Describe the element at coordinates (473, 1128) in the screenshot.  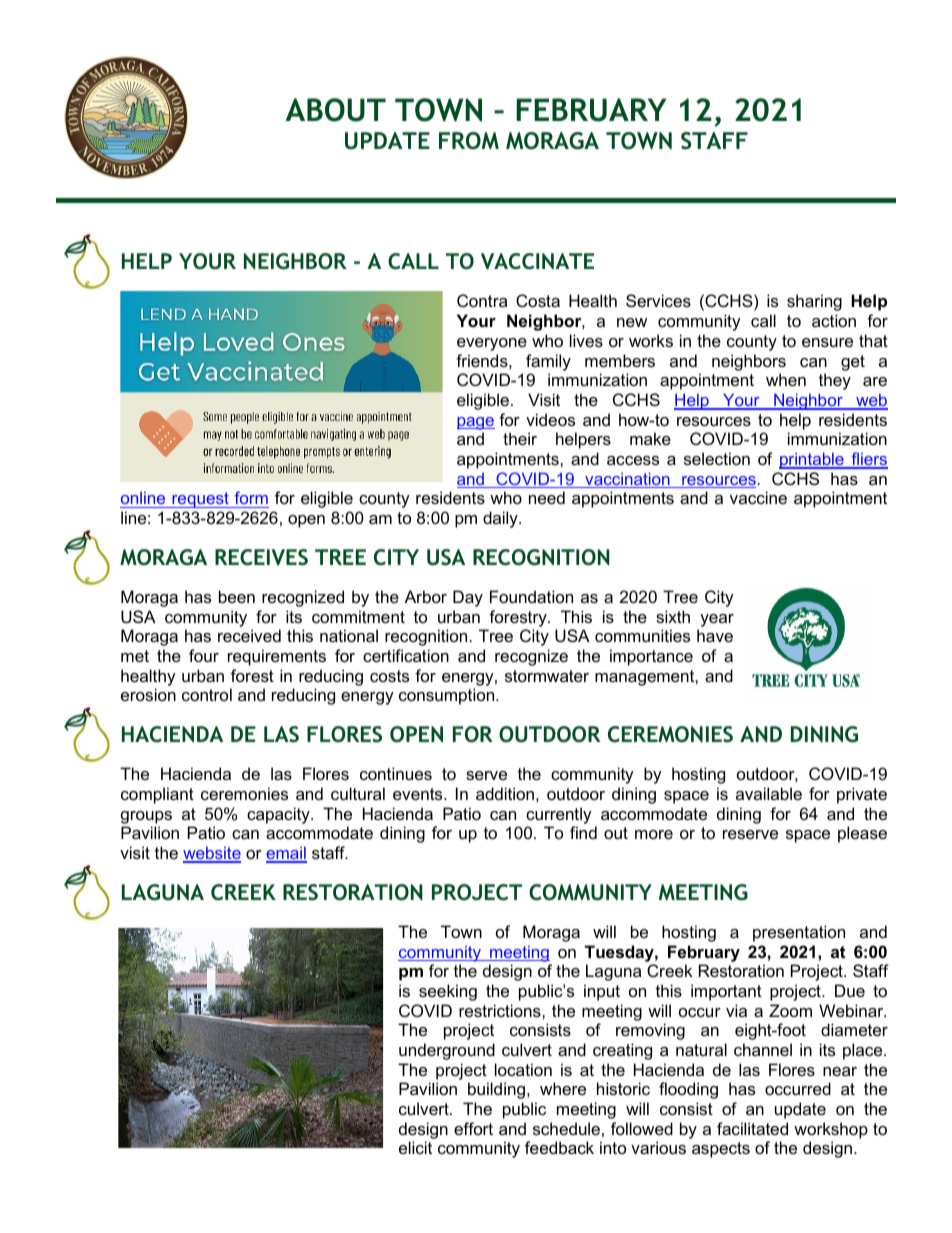
I see `effort` at that location.
